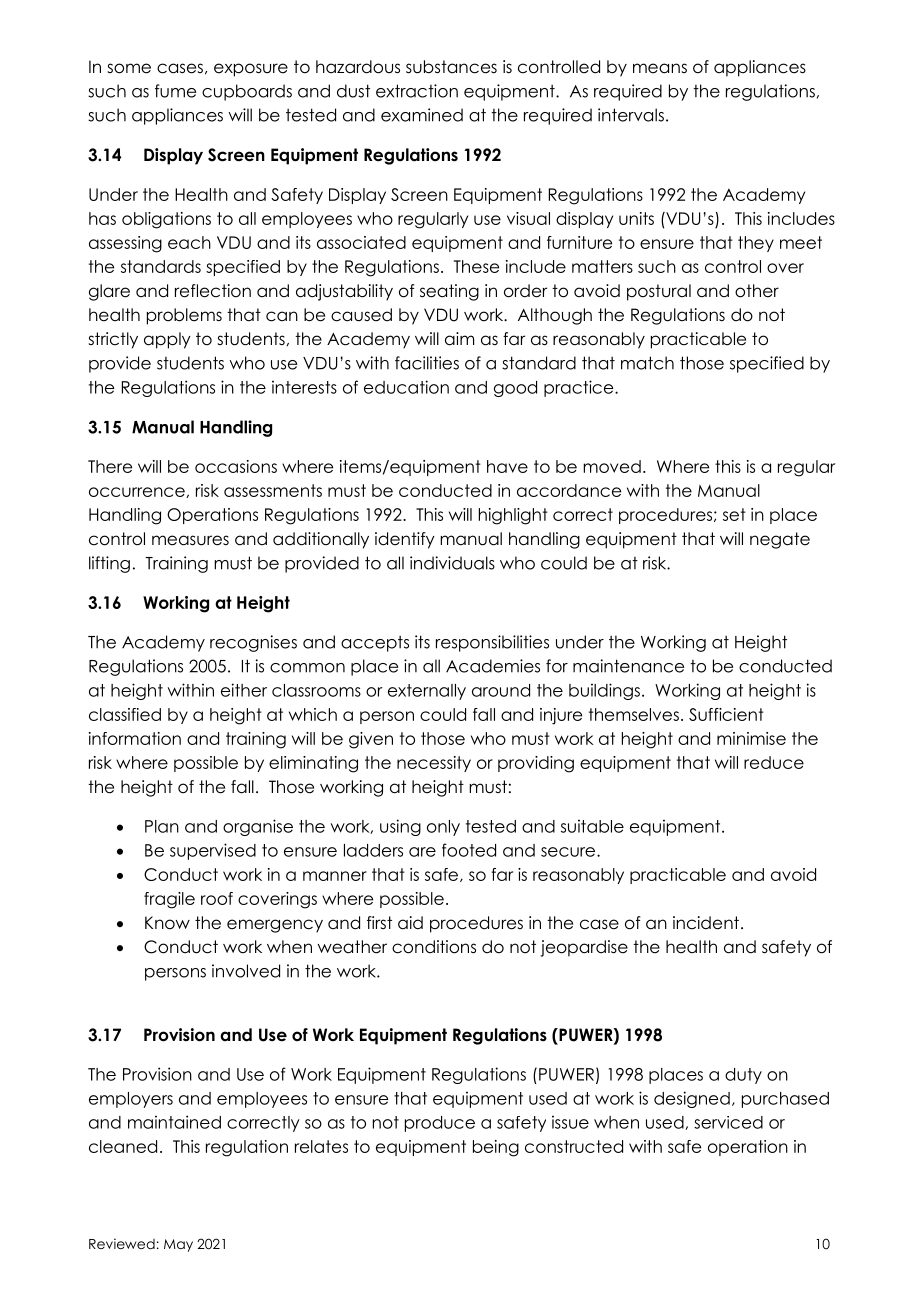  I want to click on fume, so click(175, 91).
